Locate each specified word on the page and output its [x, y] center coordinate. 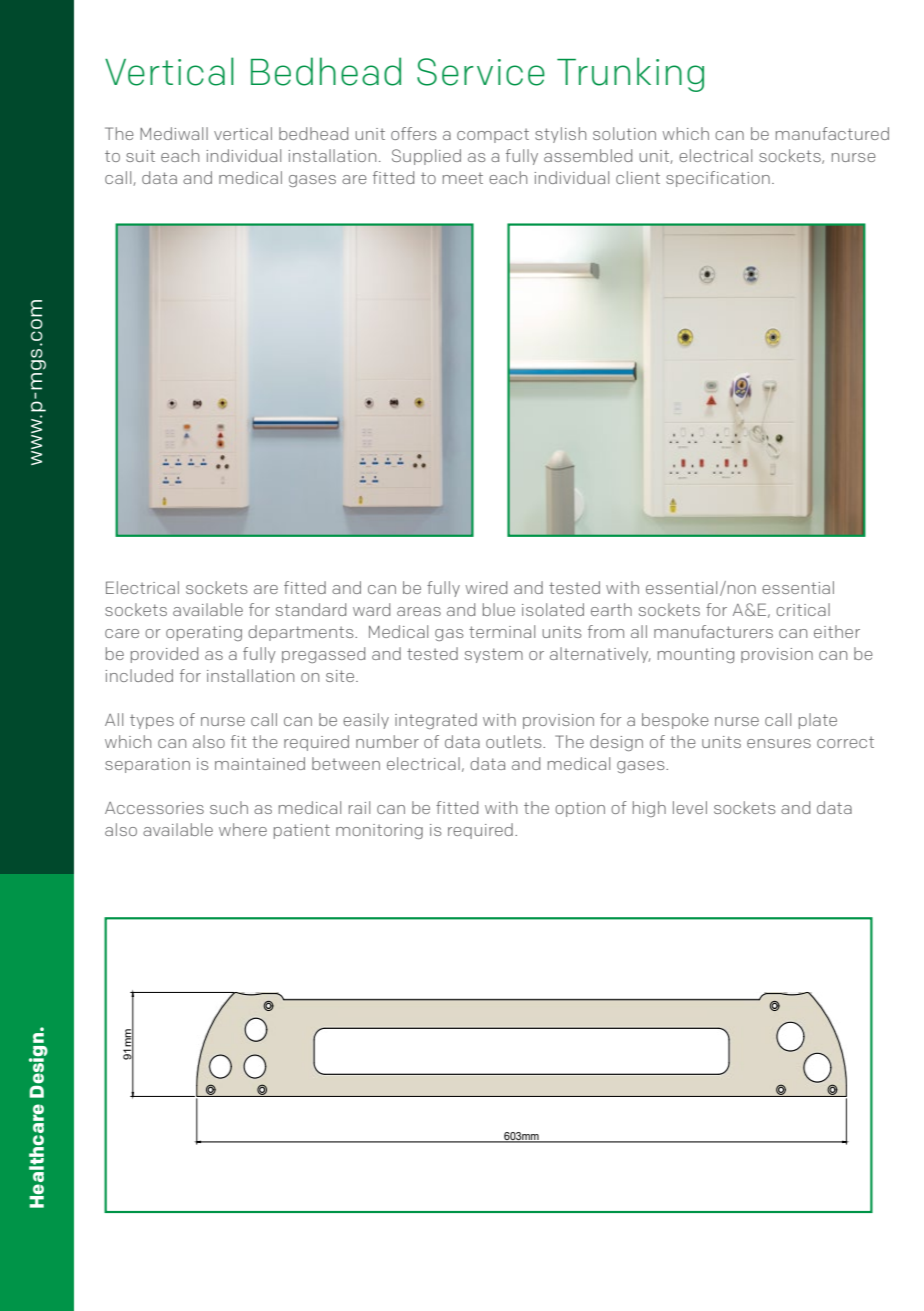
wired [486, 587]
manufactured [832, 133]
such [229, 807]
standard [311, 609]
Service [481, 72]
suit [140, 156]
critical [803, 609]
